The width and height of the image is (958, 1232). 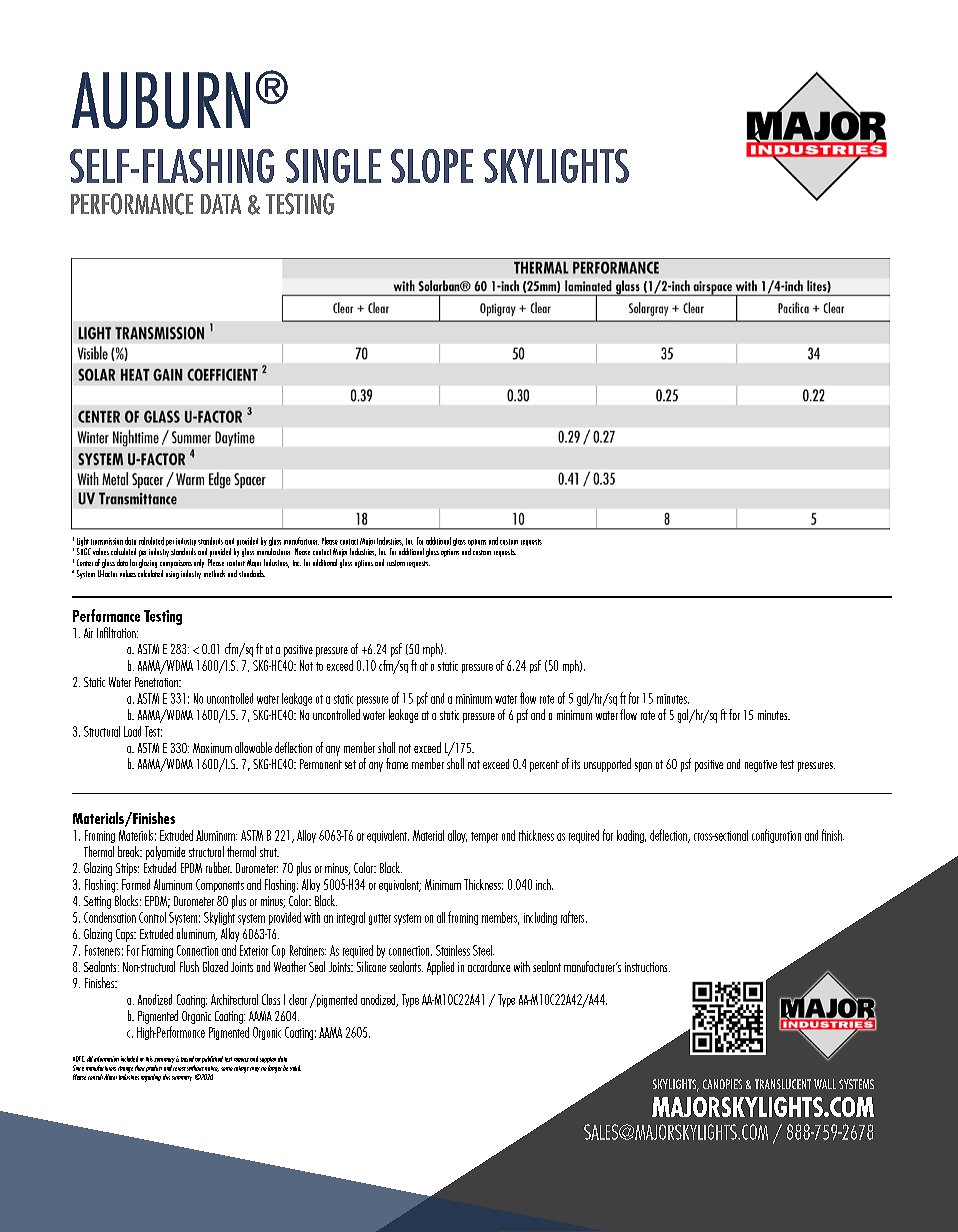 I want to click on temper, so click(x=484, y=837).
